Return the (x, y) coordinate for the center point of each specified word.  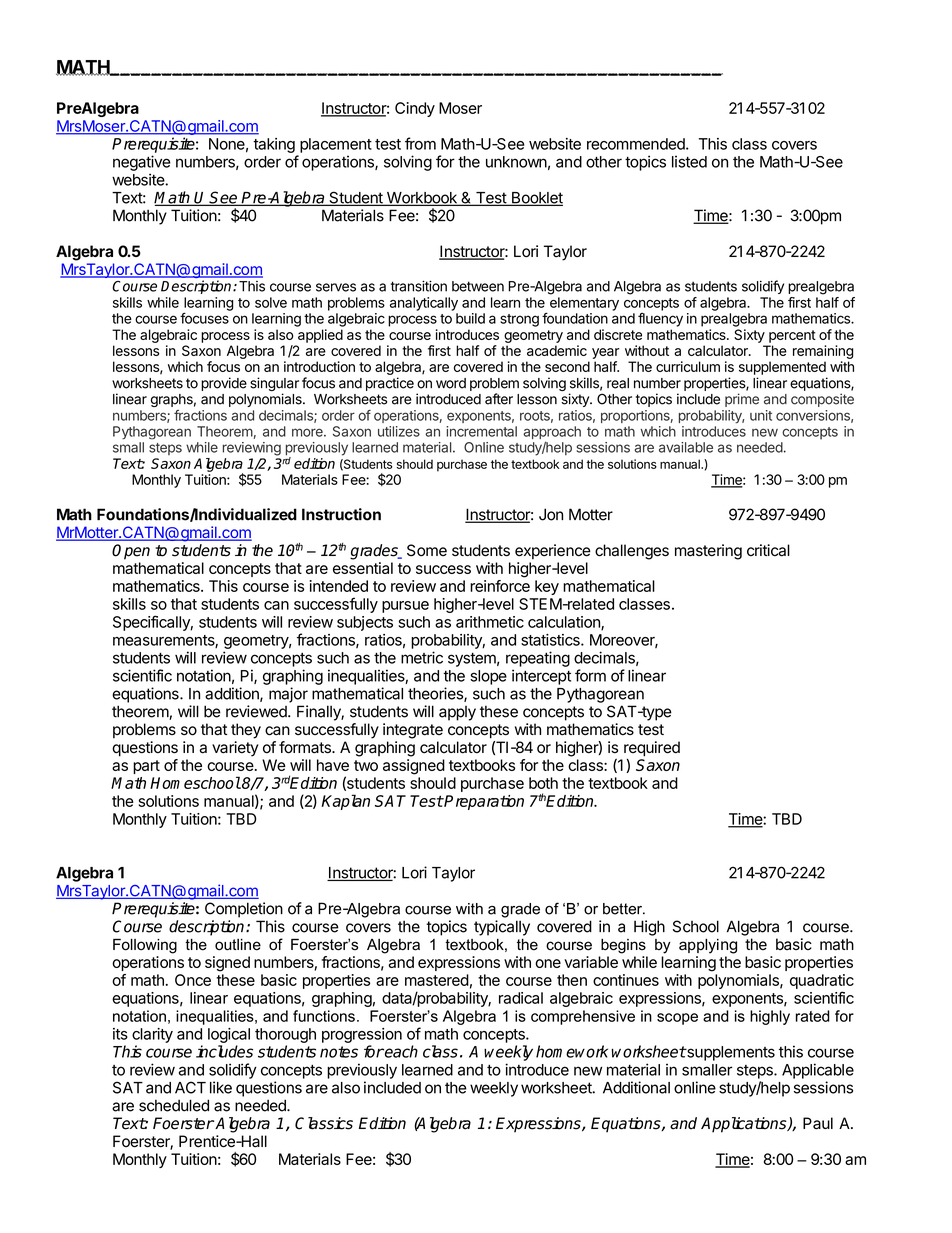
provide (224, 384)
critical (768, 550)
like (221, 1087)
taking (274, 145)
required (652, 749)
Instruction (341, 514)
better (623, 909)
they (246, 731)
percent (792, 336)
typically (502, 928)
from (420, 143)
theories (436, 694)
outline (238, 945)
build (470, 318)
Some (427, 550)
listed (689, 161)
